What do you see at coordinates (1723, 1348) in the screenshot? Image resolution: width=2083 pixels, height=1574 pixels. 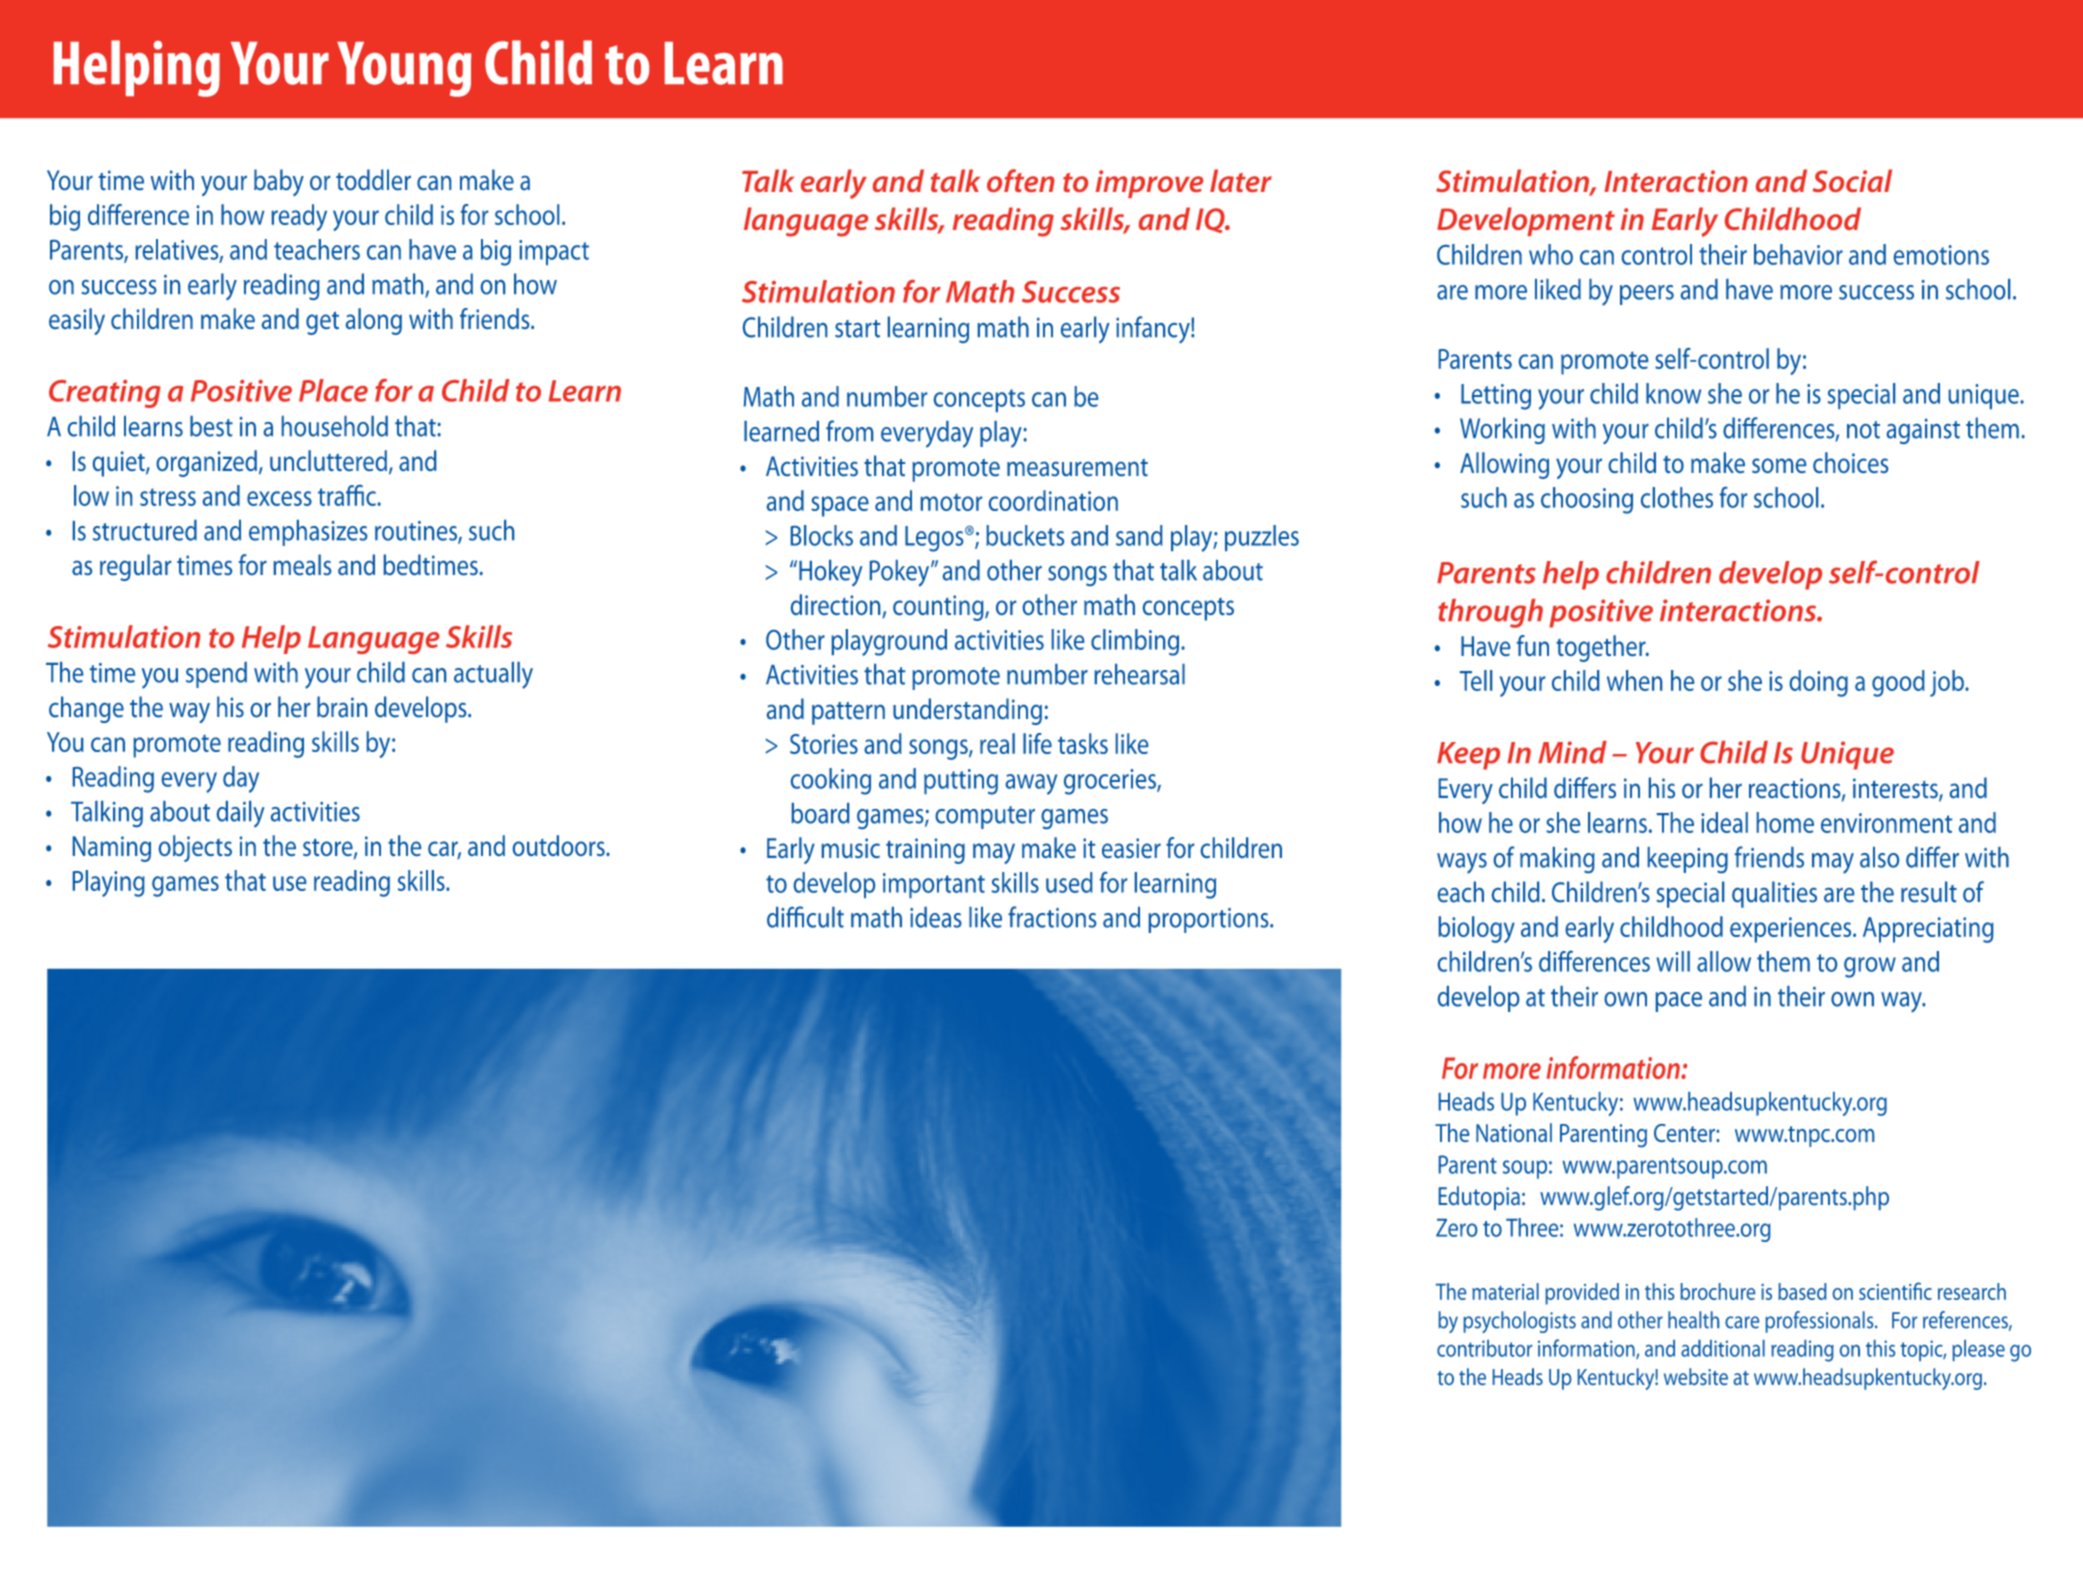 I see `additional` at bounding box center [1723, 1348].
